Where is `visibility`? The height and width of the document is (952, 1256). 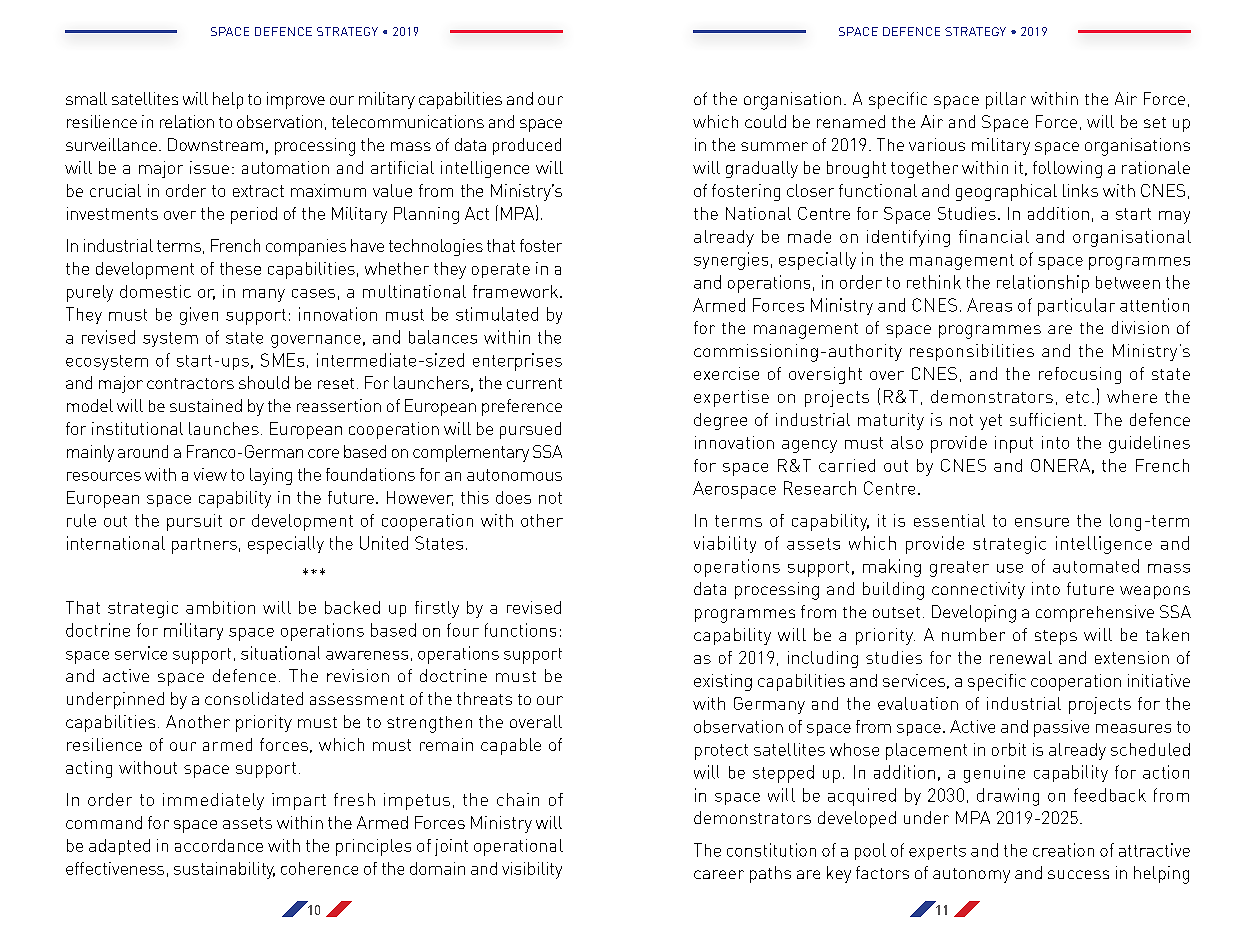 visibility is located at coordinates (532, 870).
